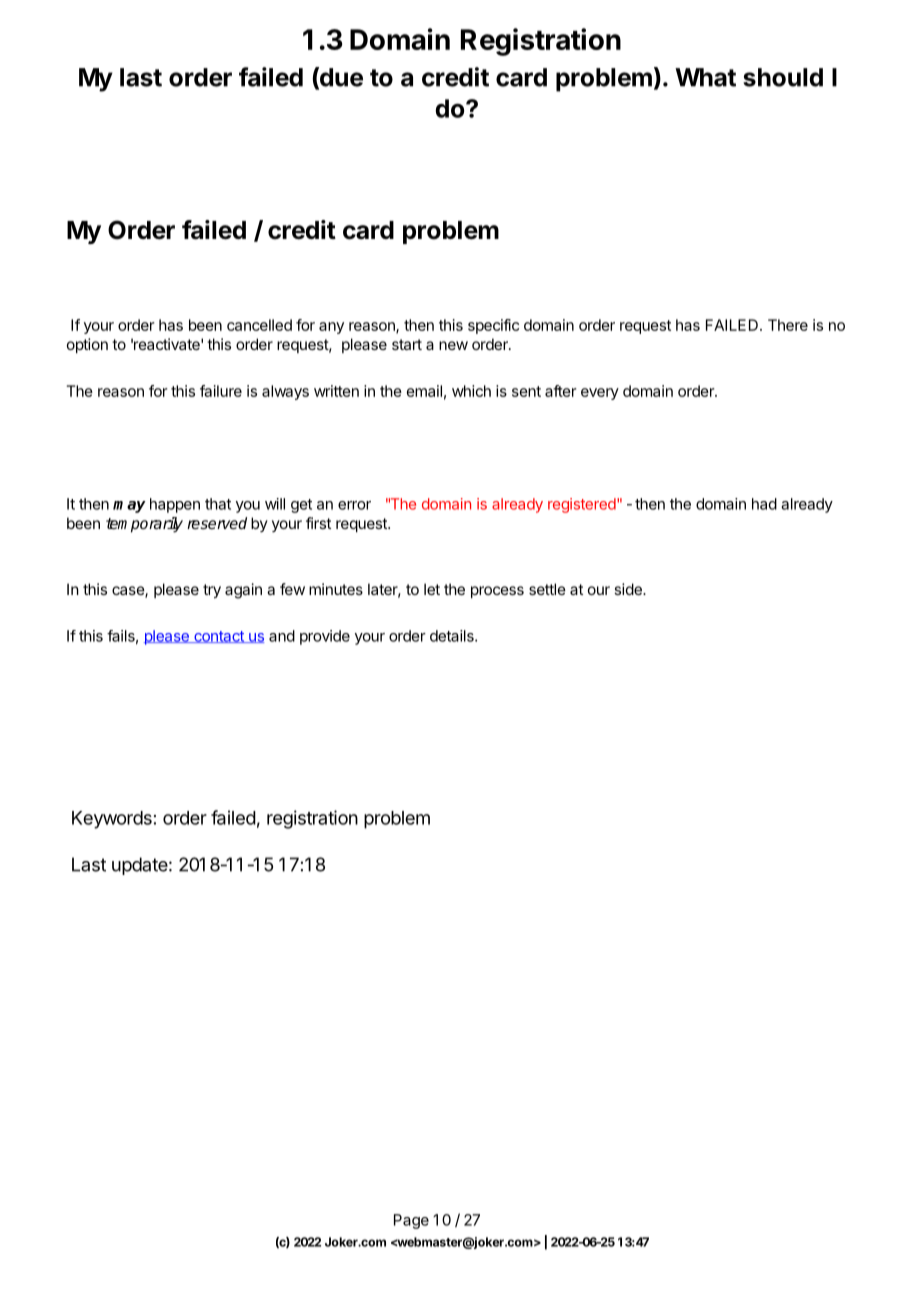  I want to click on update, so click(140, 866).
